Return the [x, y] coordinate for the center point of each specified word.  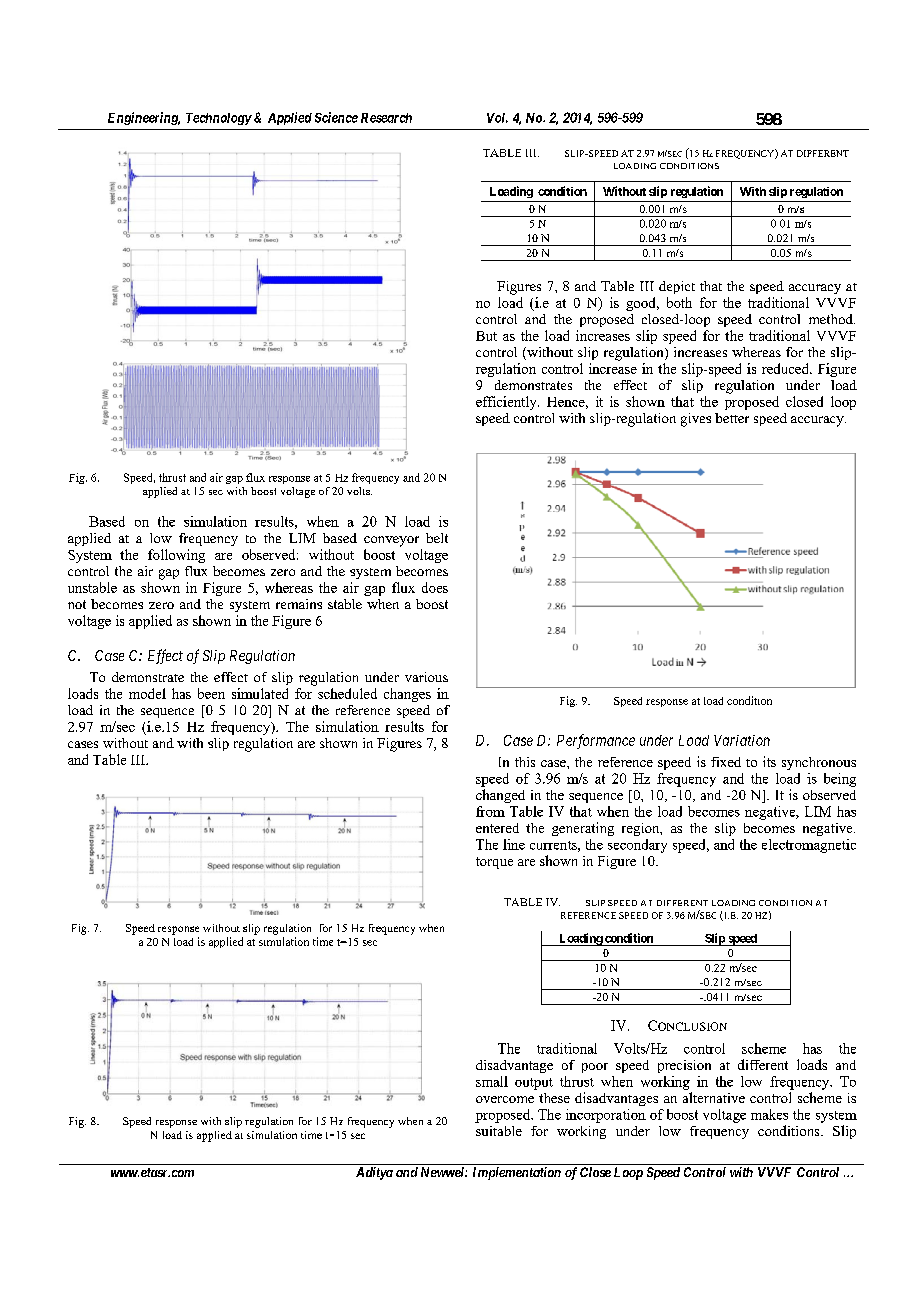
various [426, 677]
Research [386, 118]
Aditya [374, 1173]
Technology [219, 119]
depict [677, 287]
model [147, 693]
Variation [742, 740]
